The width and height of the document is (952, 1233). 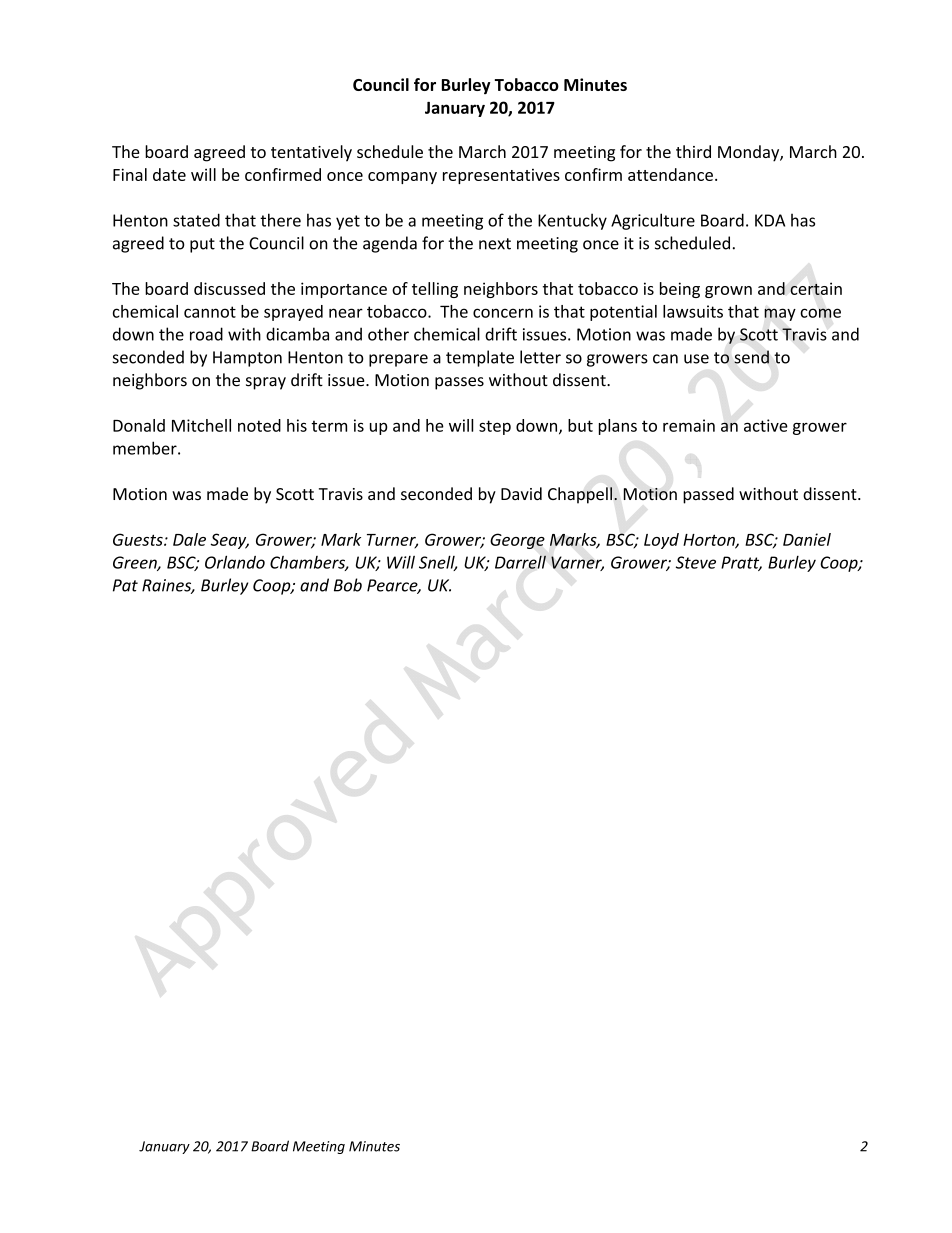 I want to click on grown, so click(x=728, y=292).
